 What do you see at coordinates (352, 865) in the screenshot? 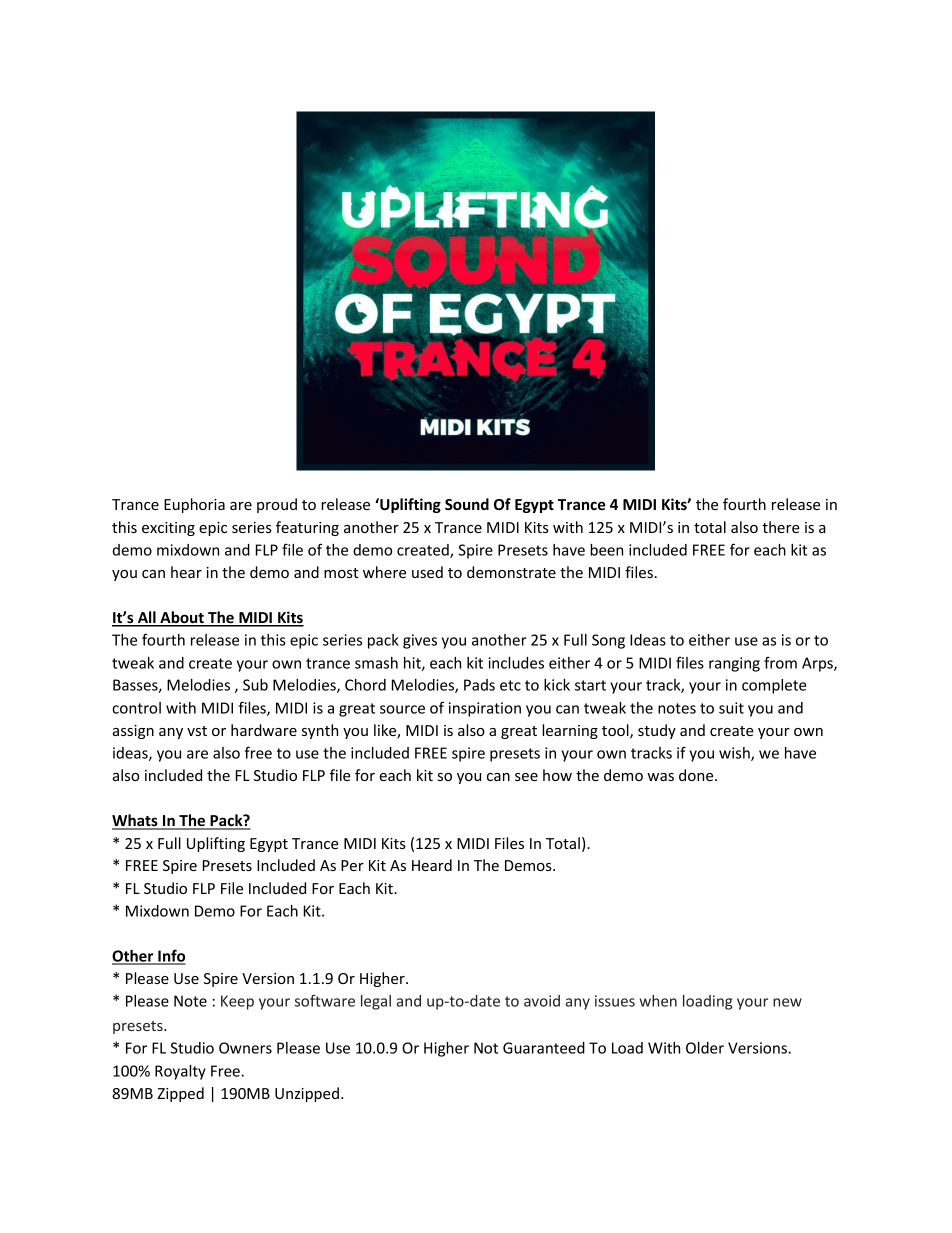
I see `Per` at bounding box center [352, 865].
